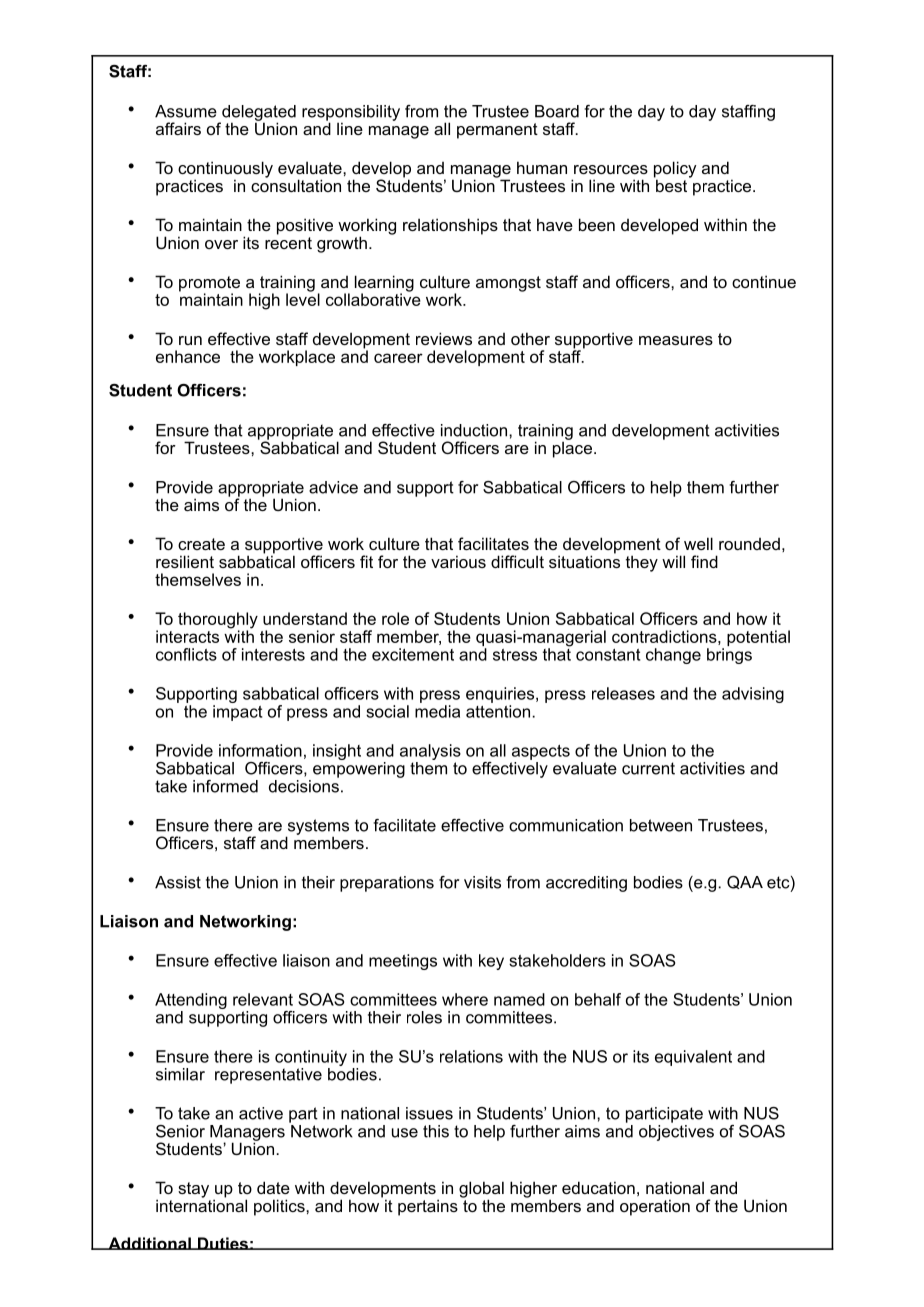 The image size is (924, 1307). I want to click on change, so click(673, 656).
